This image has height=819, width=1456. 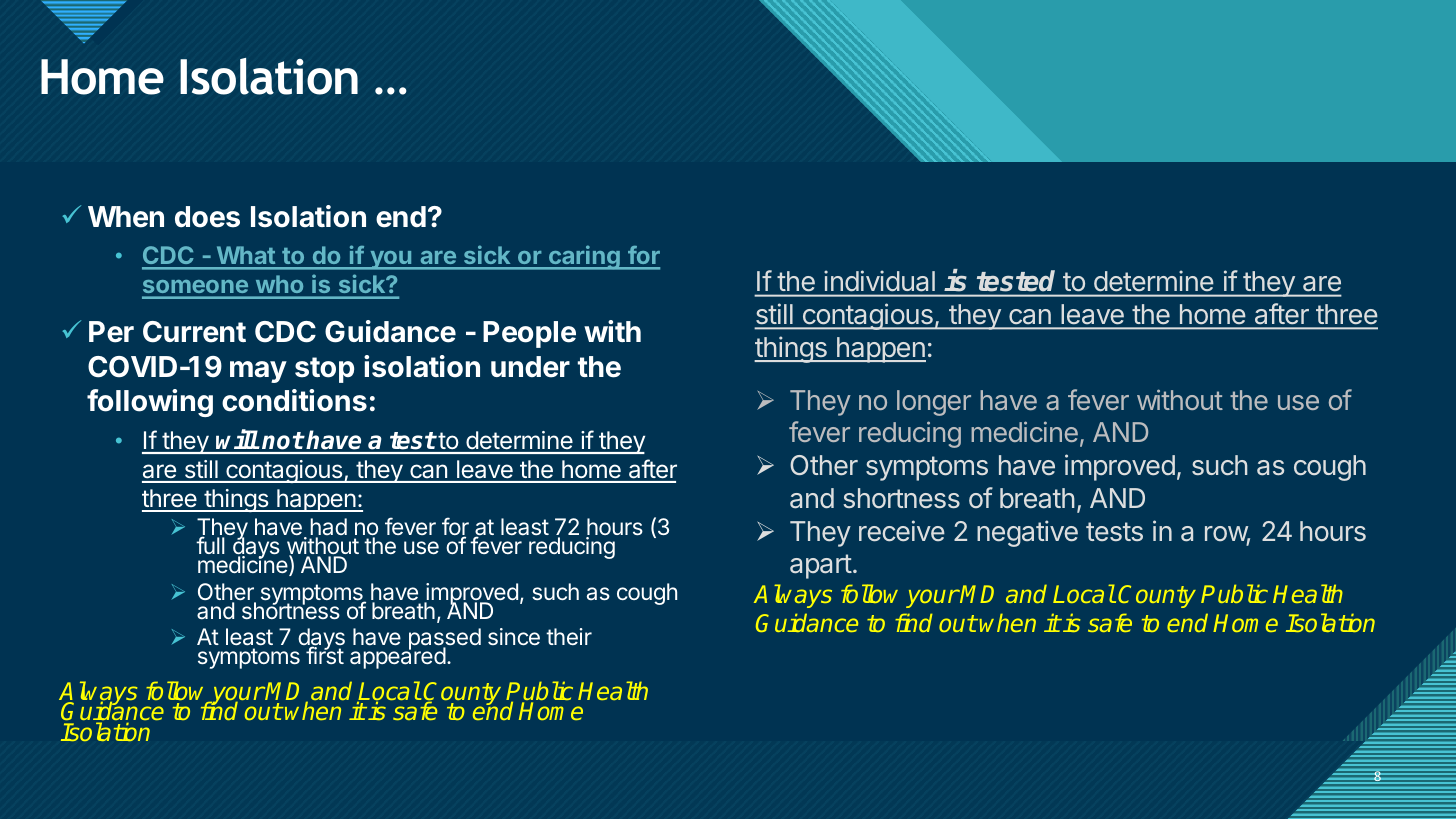 I want to click on caring, so click(x=584, y=257).
